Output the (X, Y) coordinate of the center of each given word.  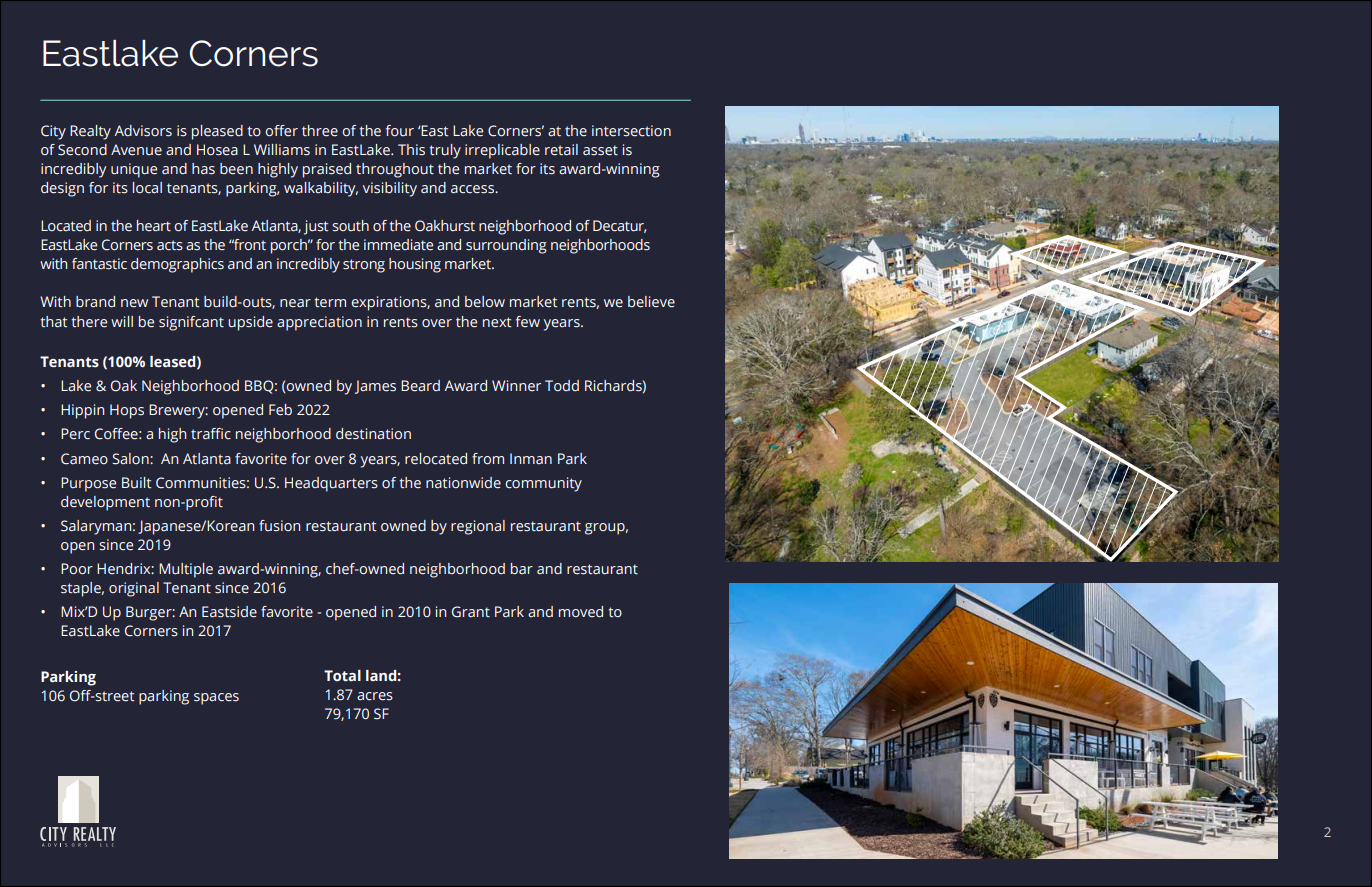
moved (581, 611)
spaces (216, 699)
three (320, 131)
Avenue (136, 150)
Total (342, 676)
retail (561, 150)
